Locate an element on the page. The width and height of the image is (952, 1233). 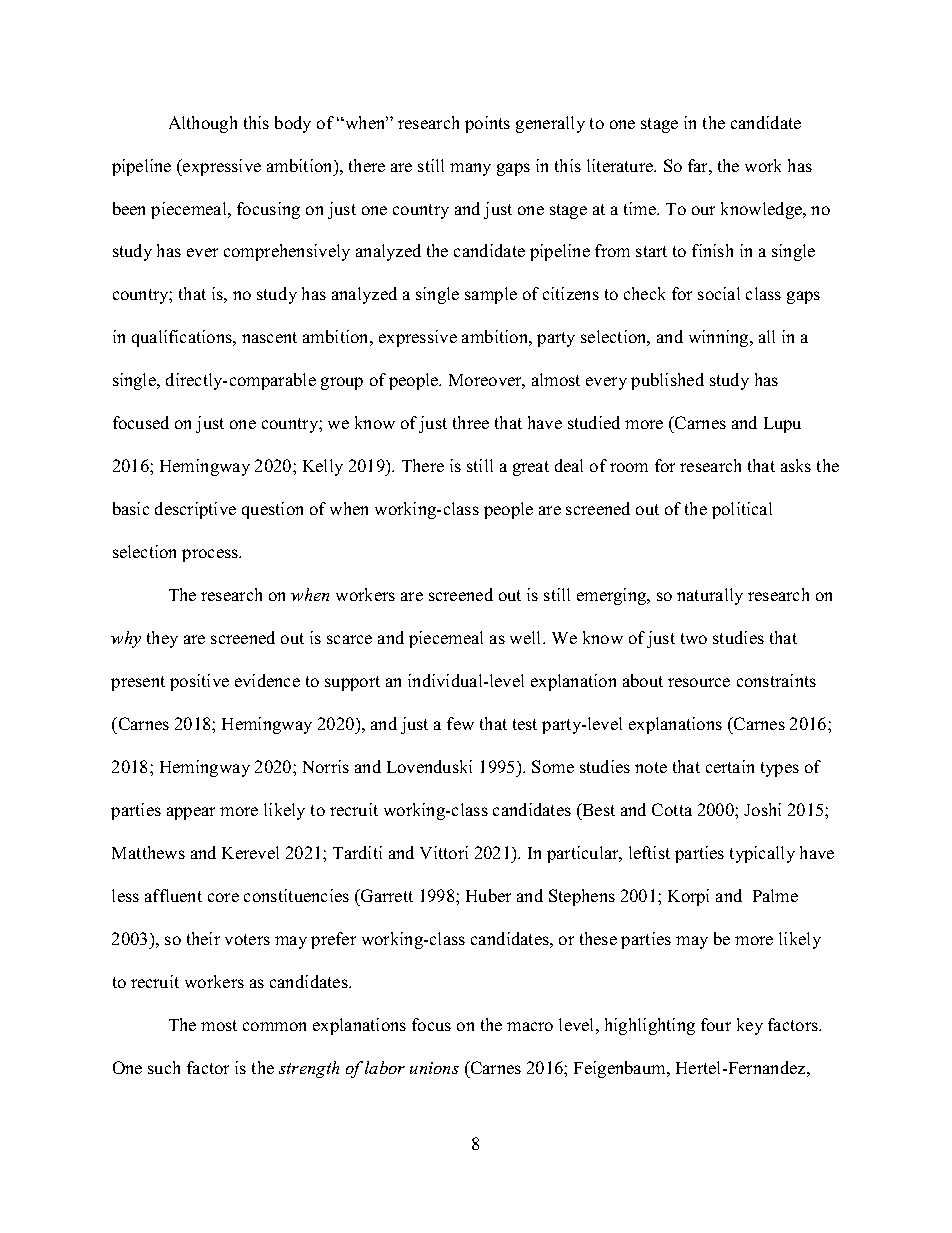
unions is located at coordinates (434, 1068).
